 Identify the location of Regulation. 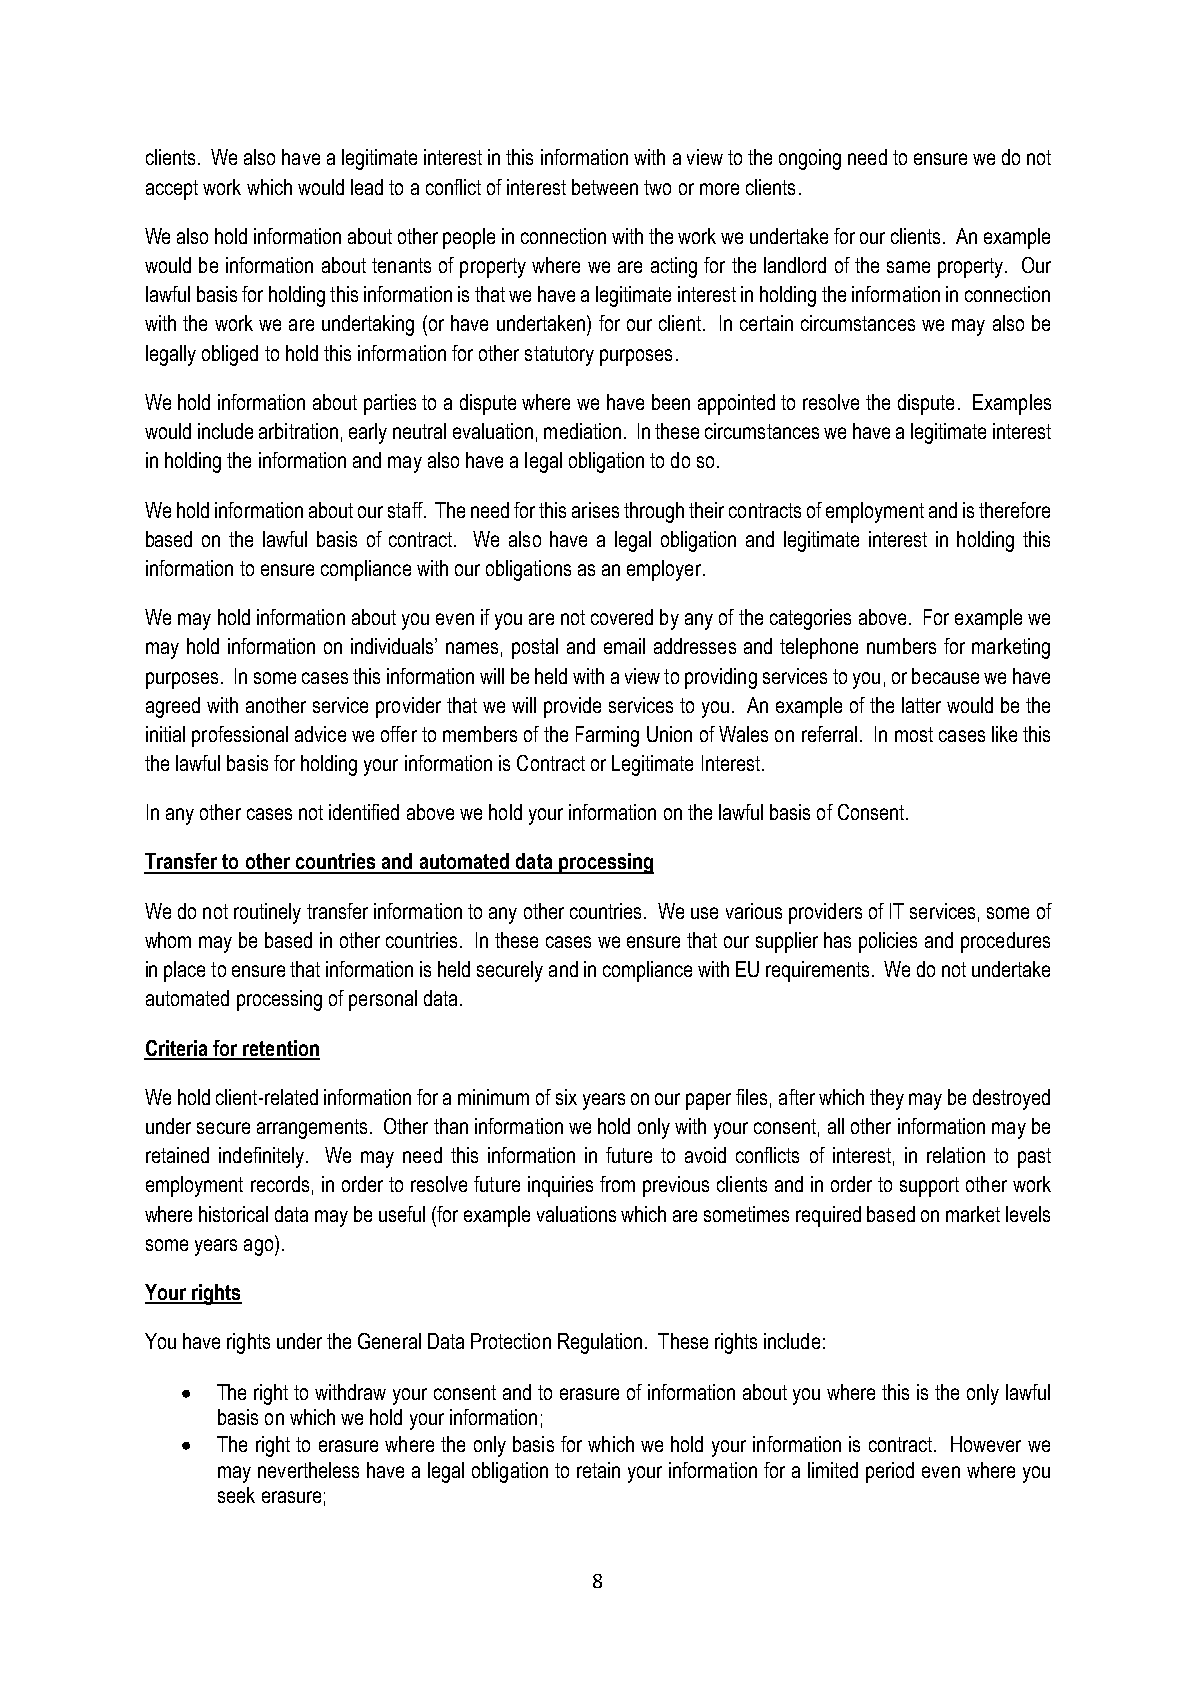
(600, 1343).
